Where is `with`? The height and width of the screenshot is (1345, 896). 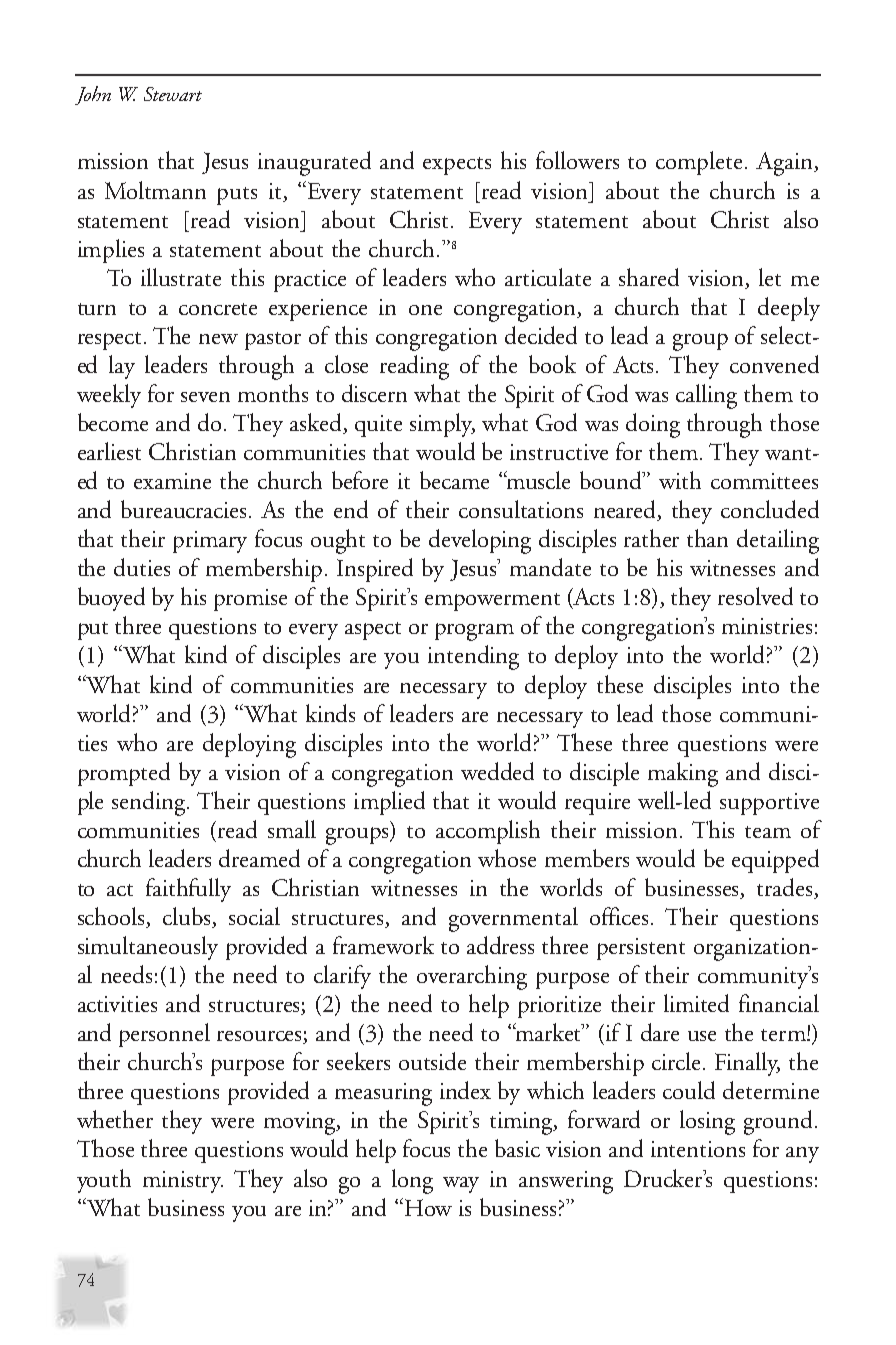
with is located at coordinates (680, 480).
